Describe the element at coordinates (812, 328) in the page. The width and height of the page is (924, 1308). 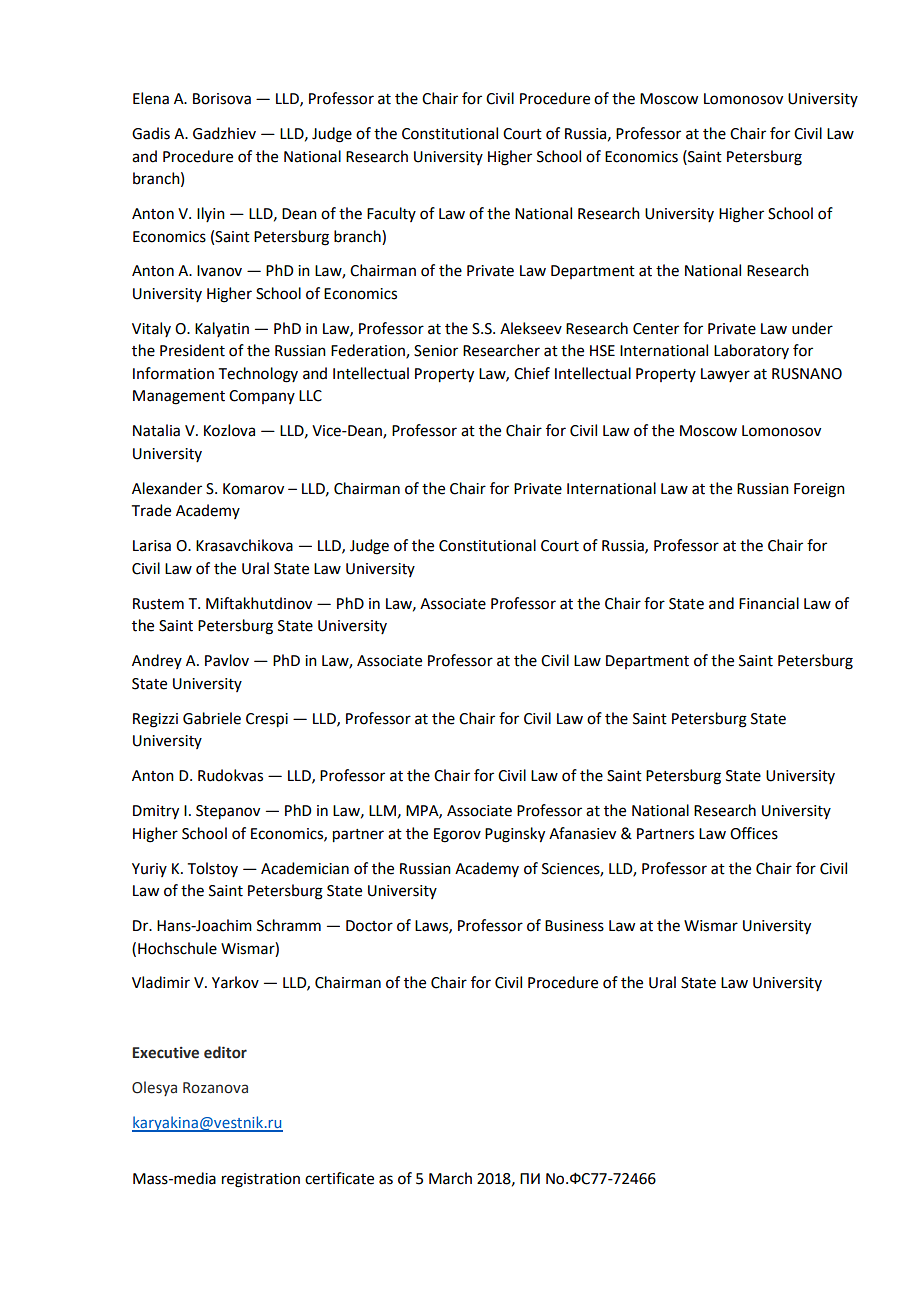
I see `under` at that location.
